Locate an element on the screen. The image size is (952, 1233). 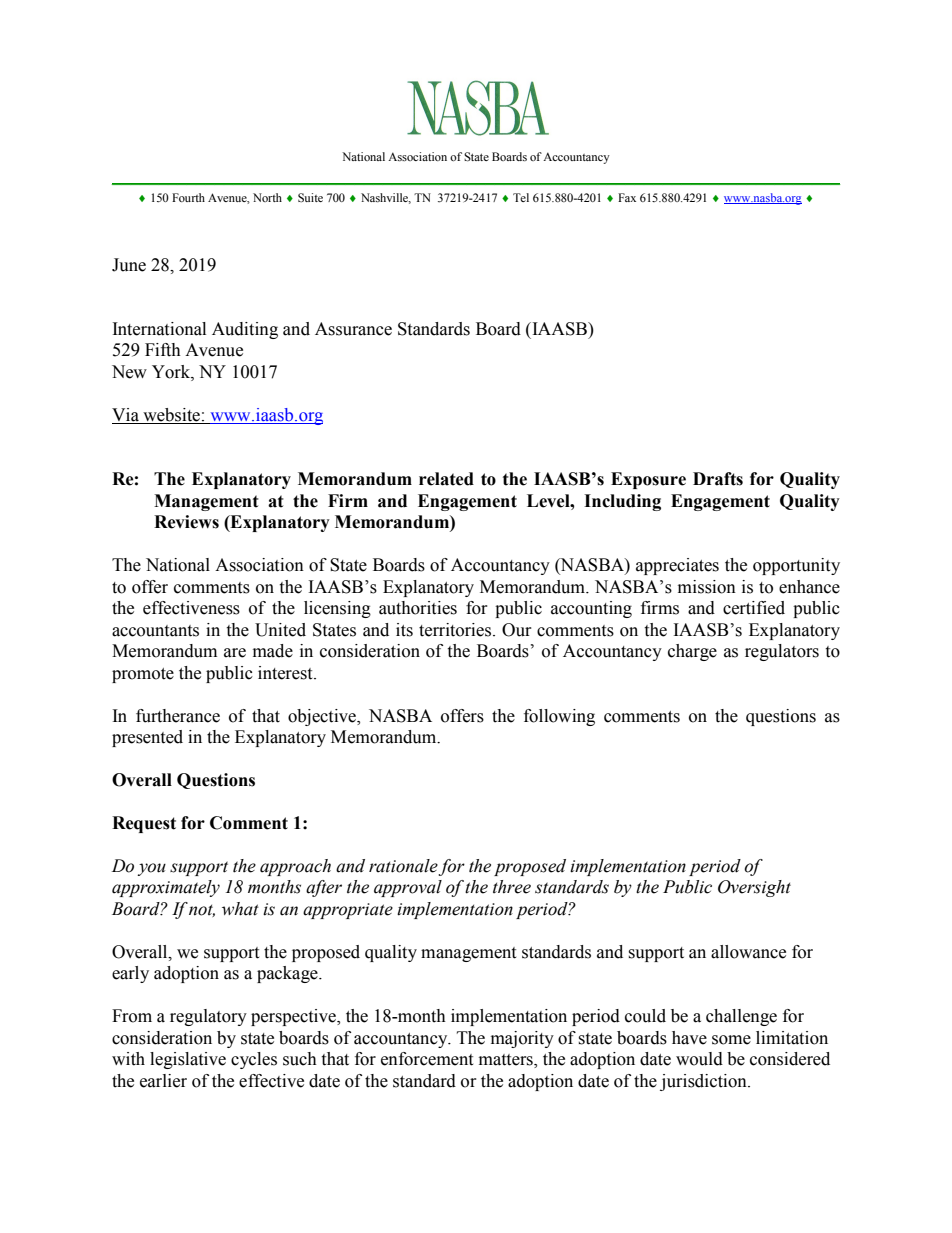
Fourth is located at coordinates (188, 197).
